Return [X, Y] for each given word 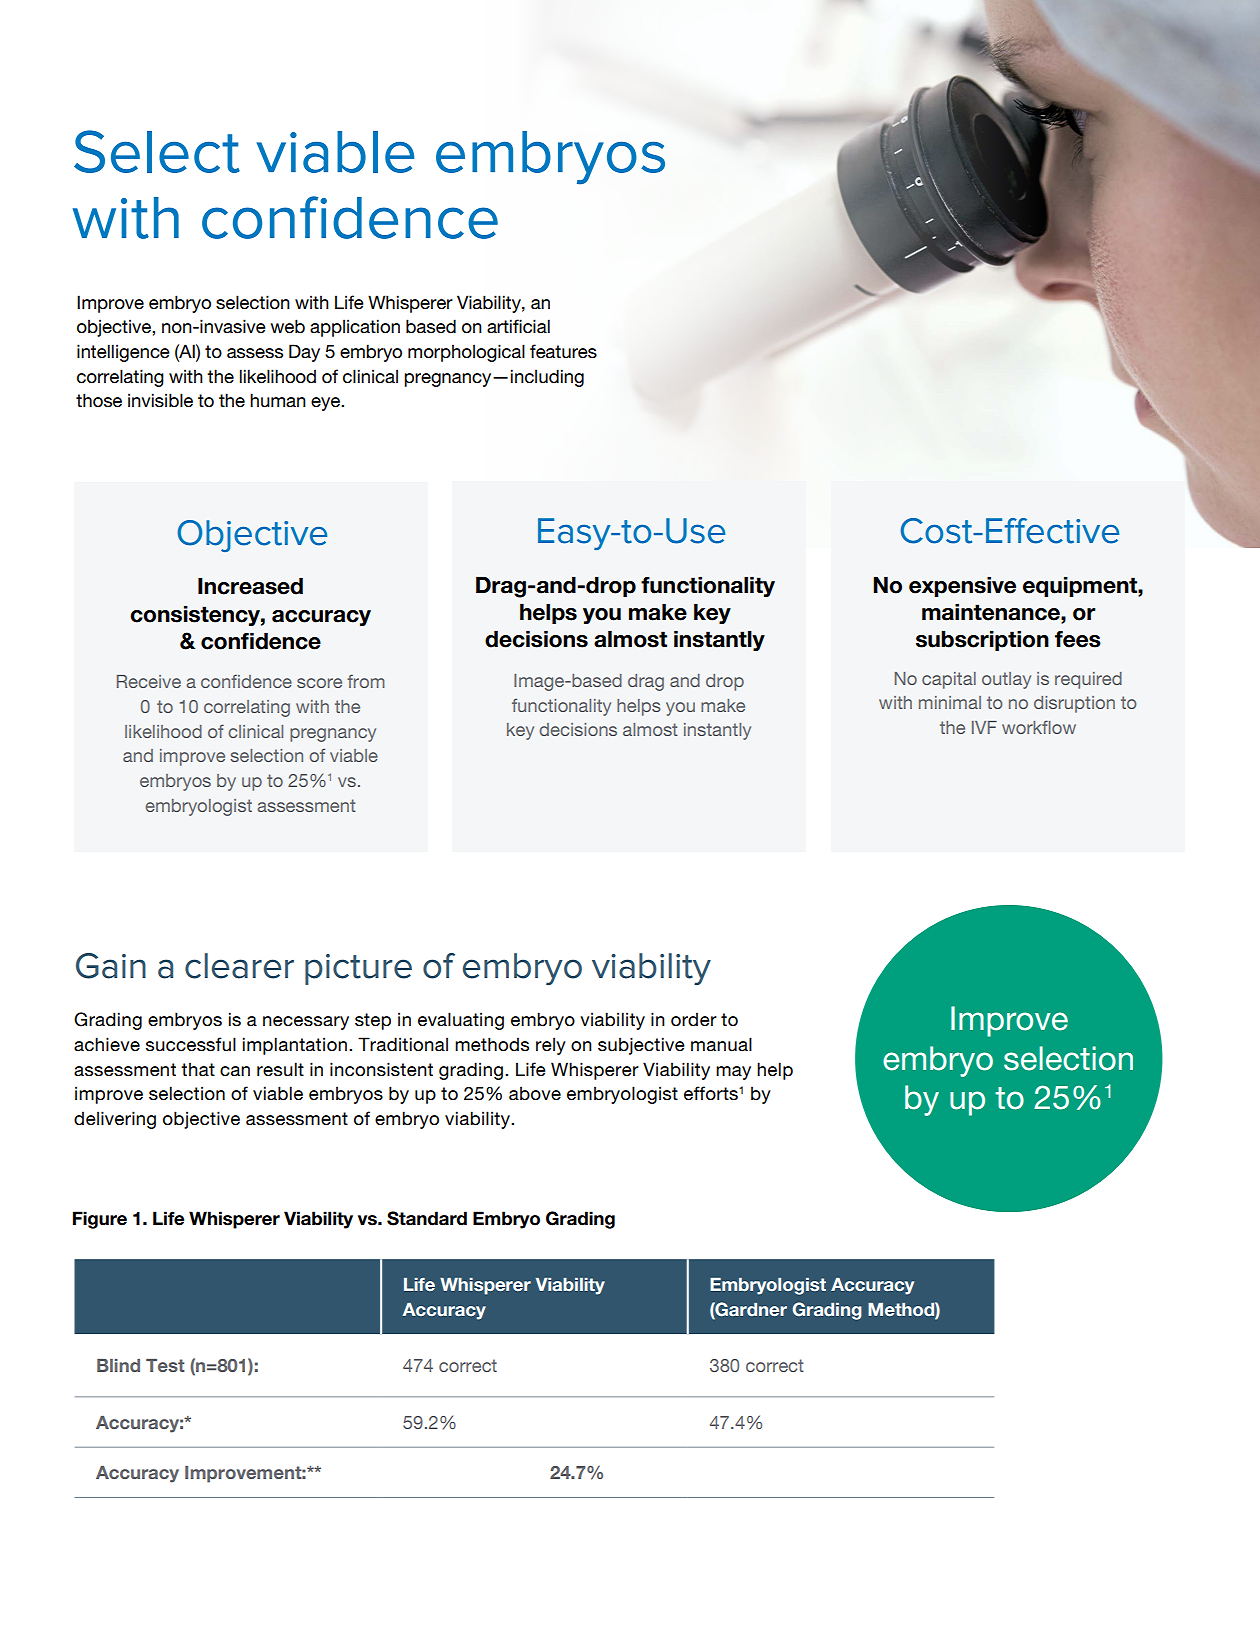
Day [304, 353]
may [733, 1073]
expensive [962, 586]
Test [165, 1365]
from [366, 681]
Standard [427, 1218]
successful [191, 1044]
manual [721, 1044]
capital [949, 680]
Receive [149, 681]
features [563, 351]
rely [551, 1046]
